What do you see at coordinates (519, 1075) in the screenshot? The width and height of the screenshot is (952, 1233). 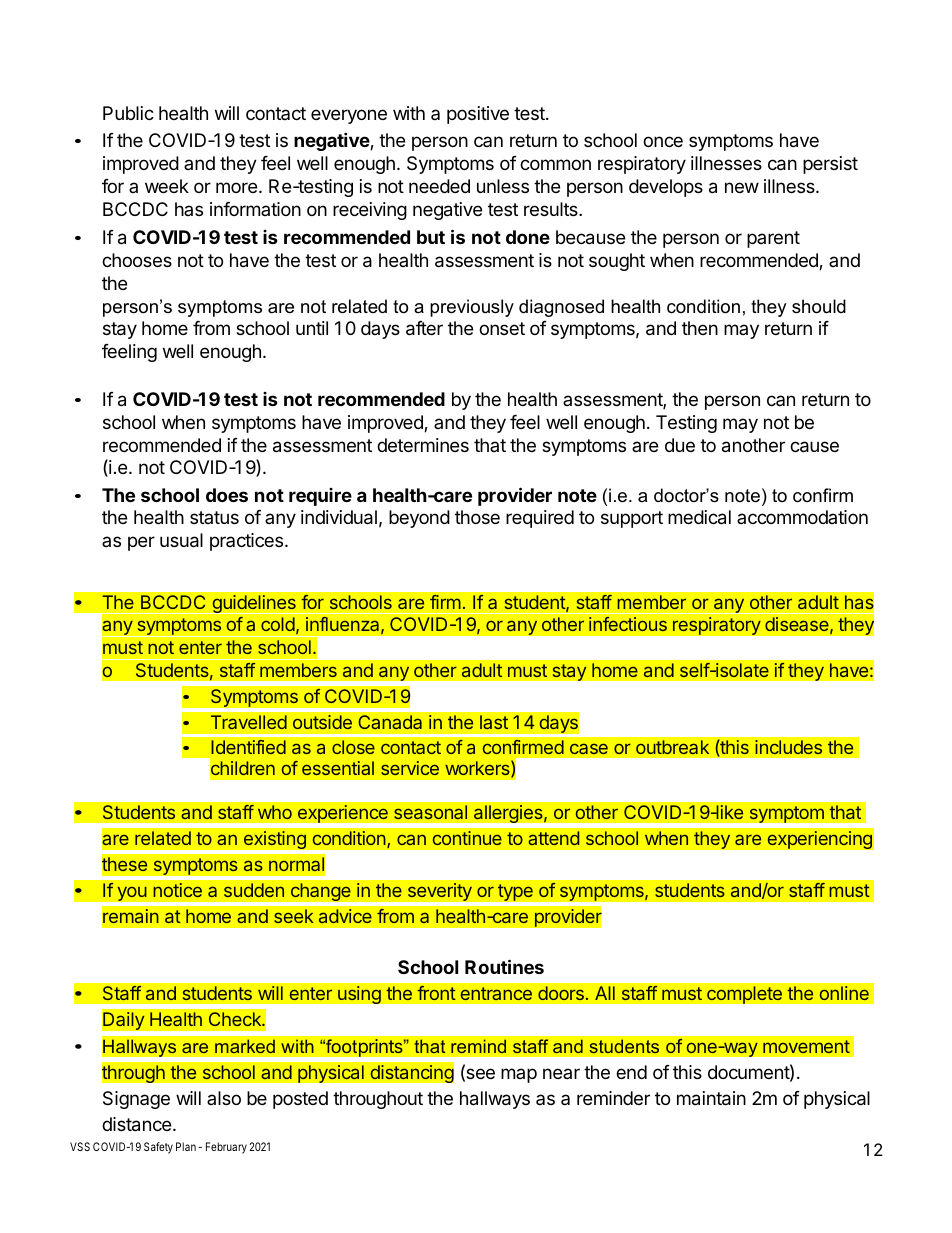 I see `map` at bounding box center [519, 1075].
